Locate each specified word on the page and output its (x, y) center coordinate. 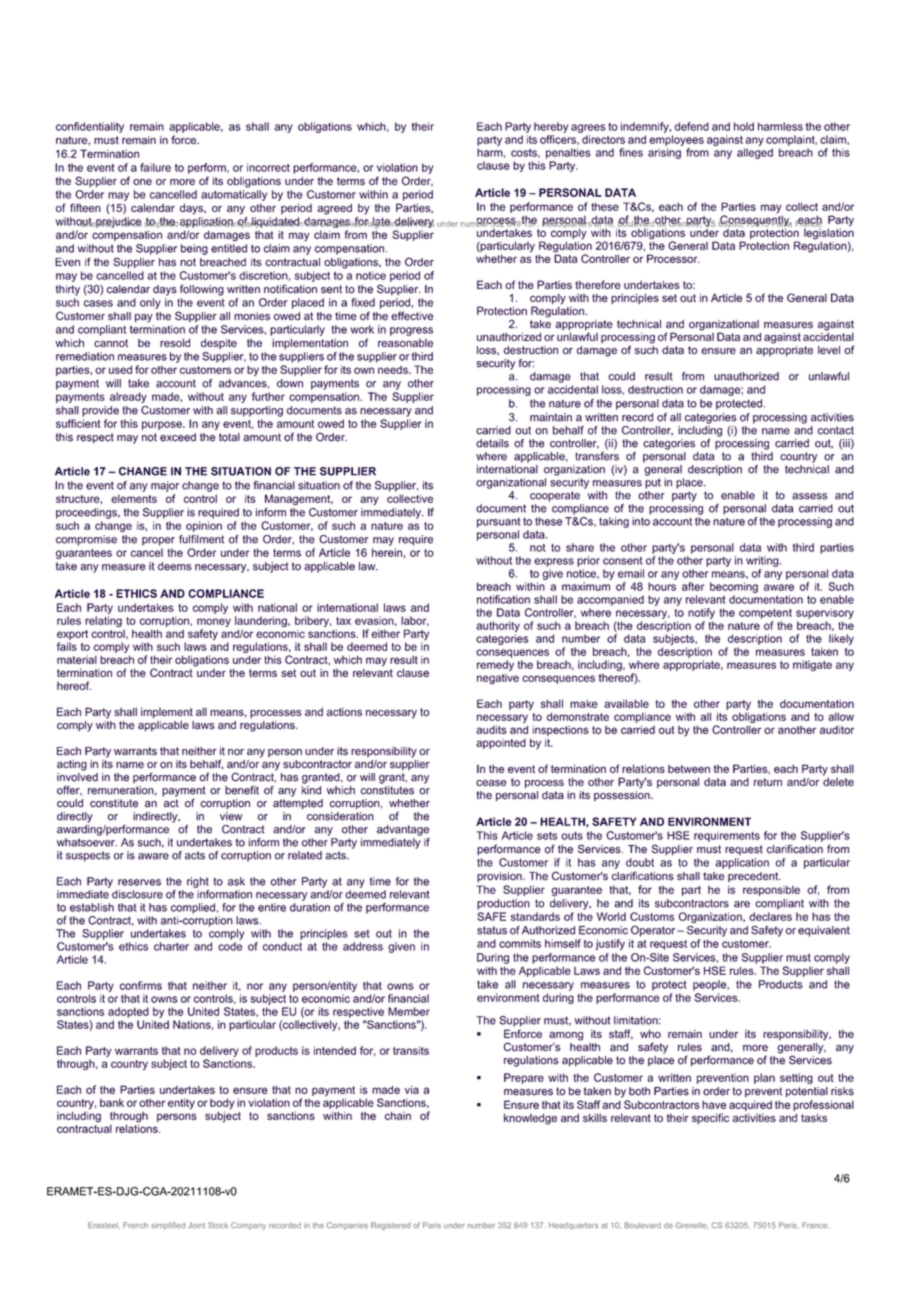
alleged (755, 153)
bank (112, 1103)
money (214, 624)
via (412, 1089)
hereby (551, 127)
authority (498, 626)
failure (155, 167)
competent (765, 614)
